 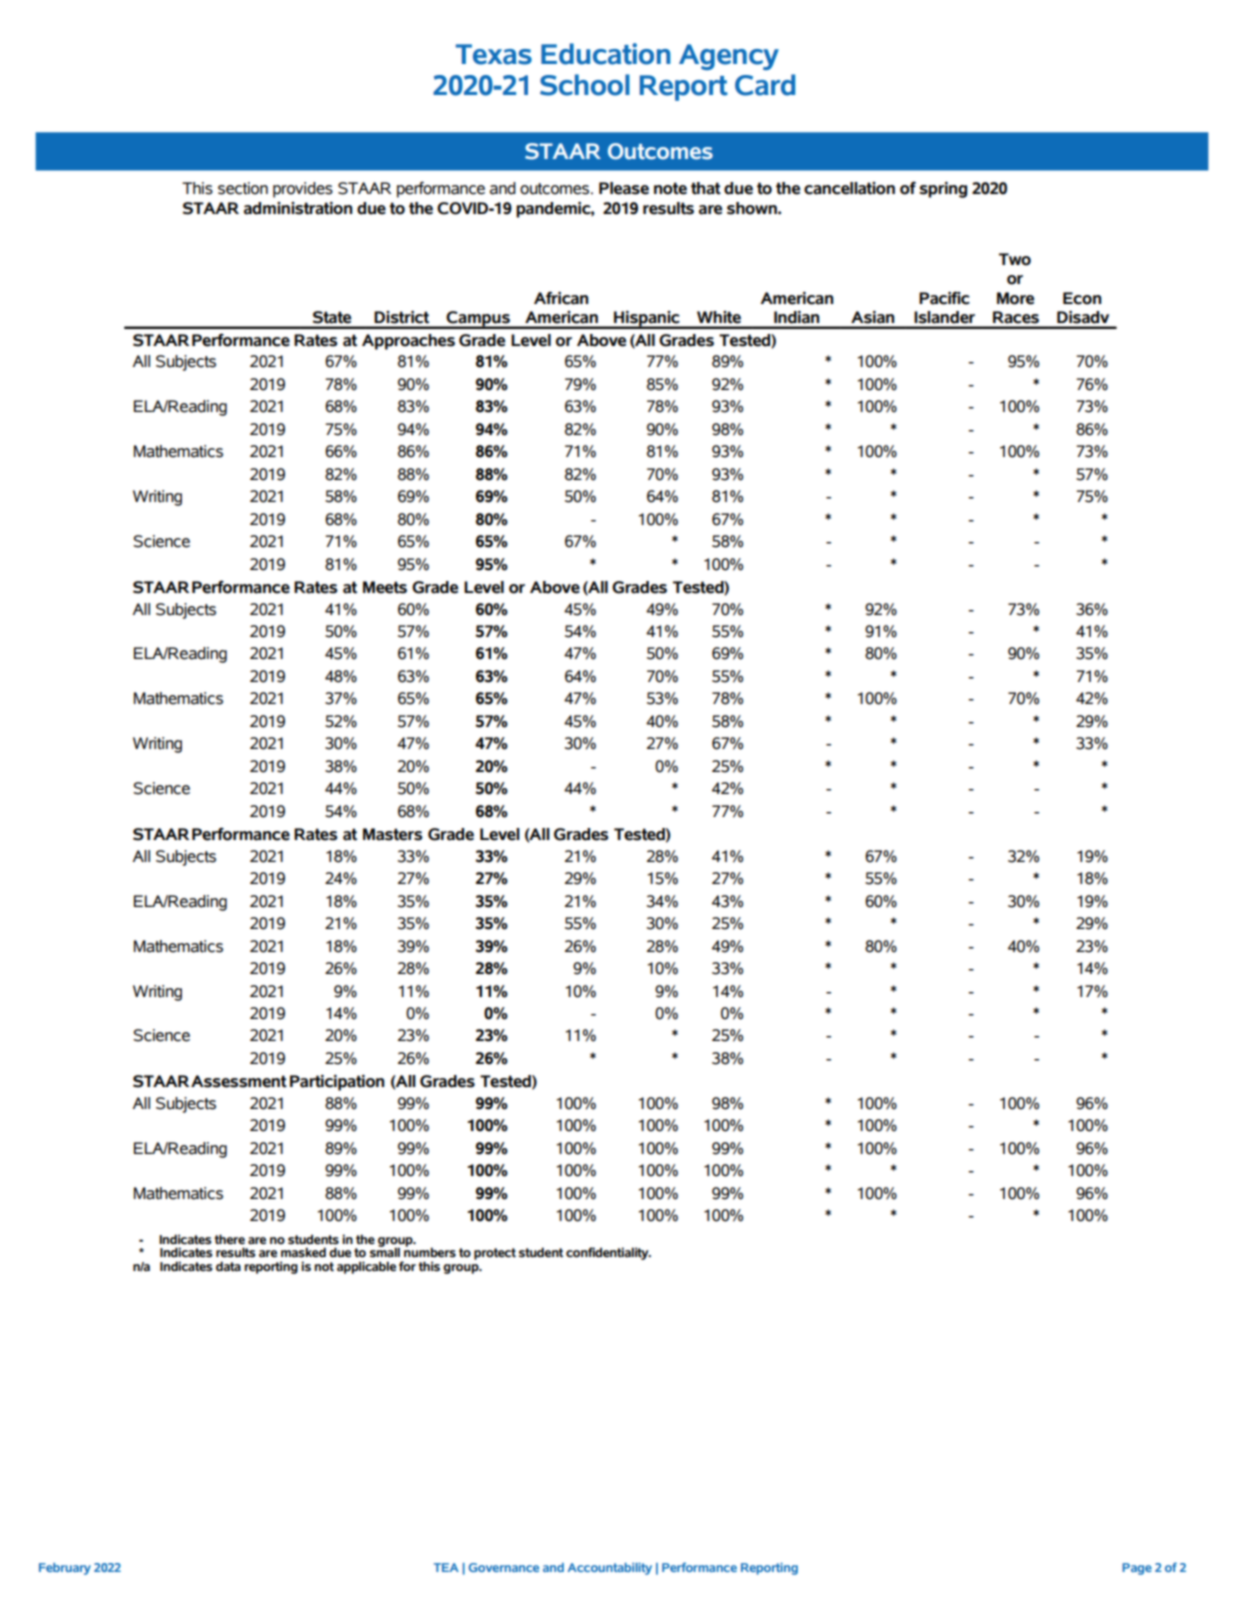 I want to click on February, so click(x=65, y=1569).
